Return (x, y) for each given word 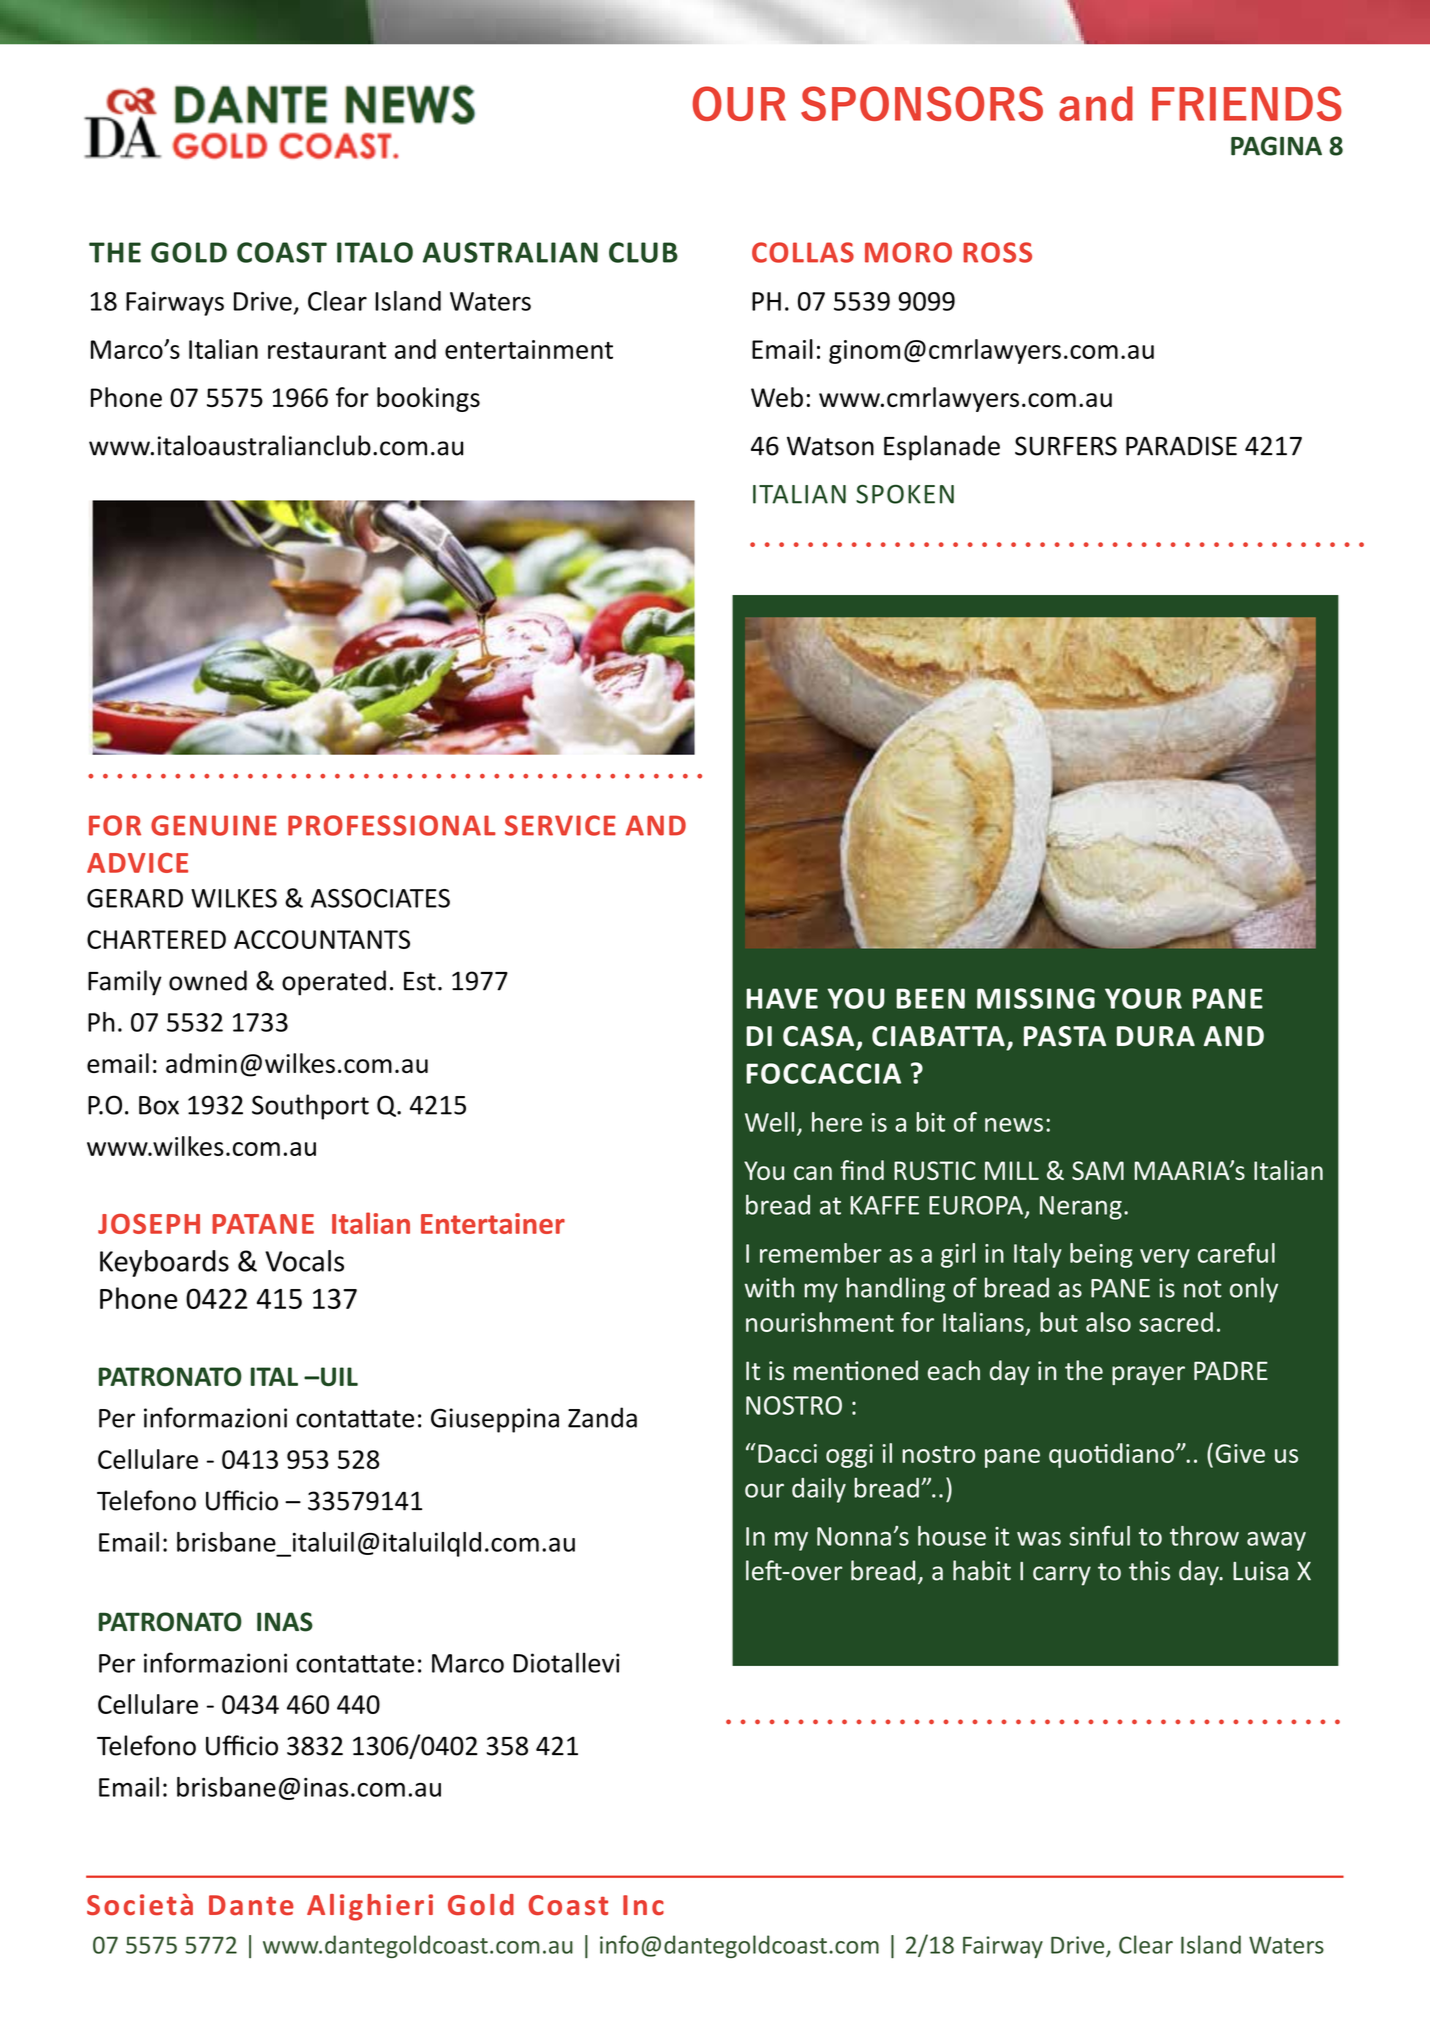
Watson (830, 446)
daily (819, 1490)
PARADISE (1181, 446)
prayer (1148, 1375)
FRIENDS (1247, 103)
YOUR (1143, 998)
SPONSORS (922, 103)
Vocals (304, 1261)
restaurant (327, 350)
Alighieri (370, 1907)
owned (208, 980)
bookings (428, 399)
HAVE (782, 998)
